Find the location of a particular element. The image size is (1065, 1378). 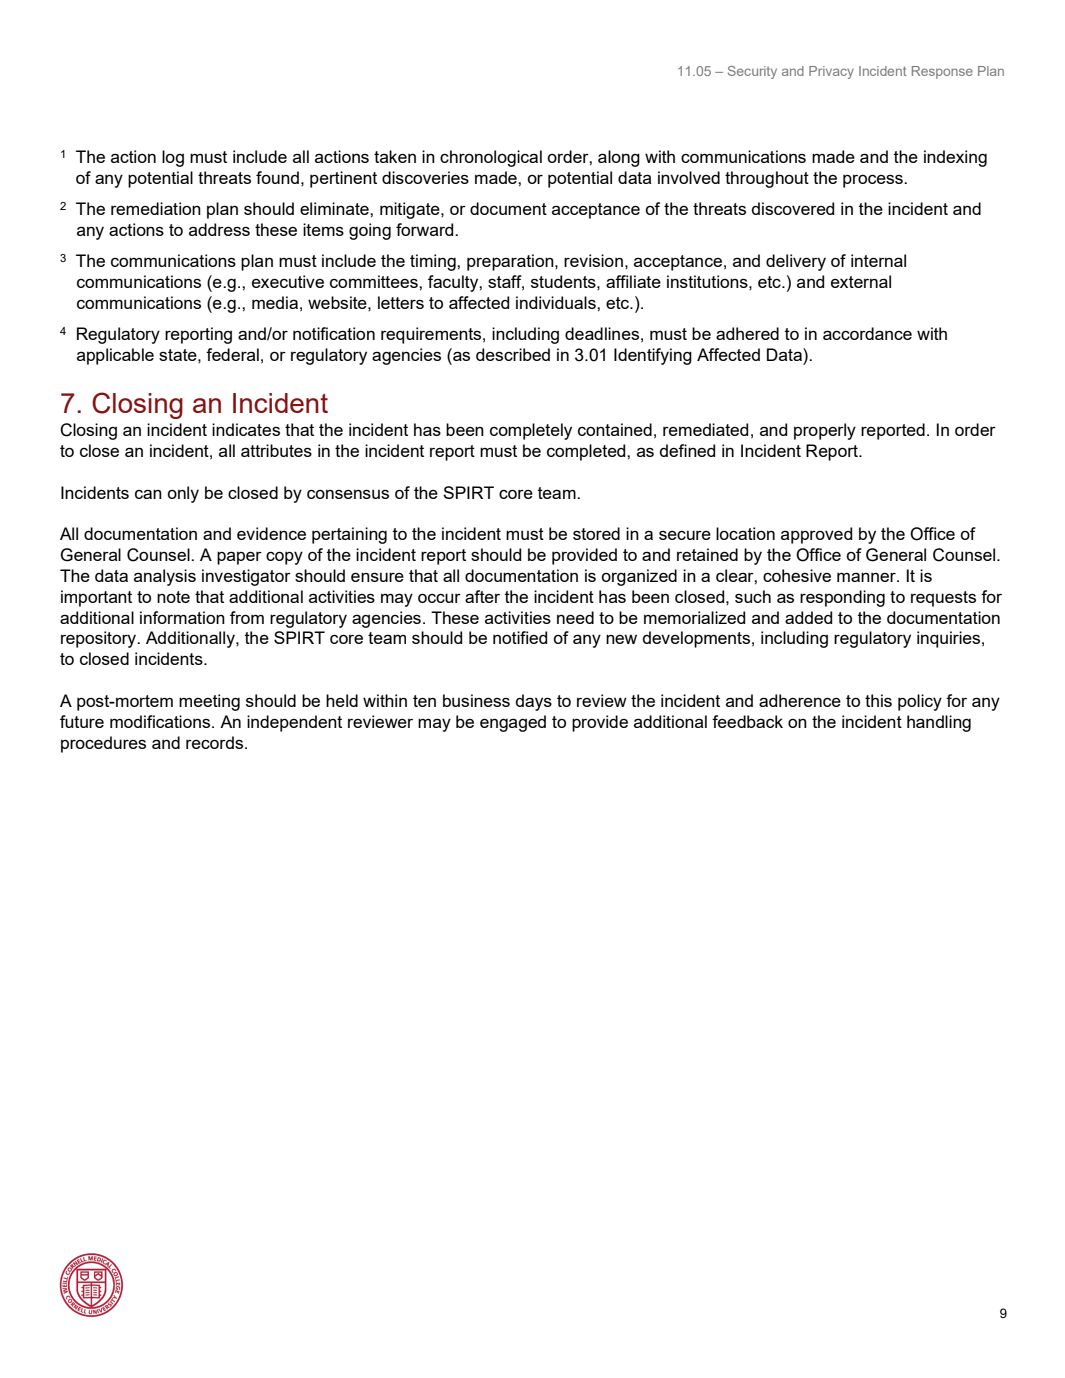

stored is located at coordinates (596, 533).
